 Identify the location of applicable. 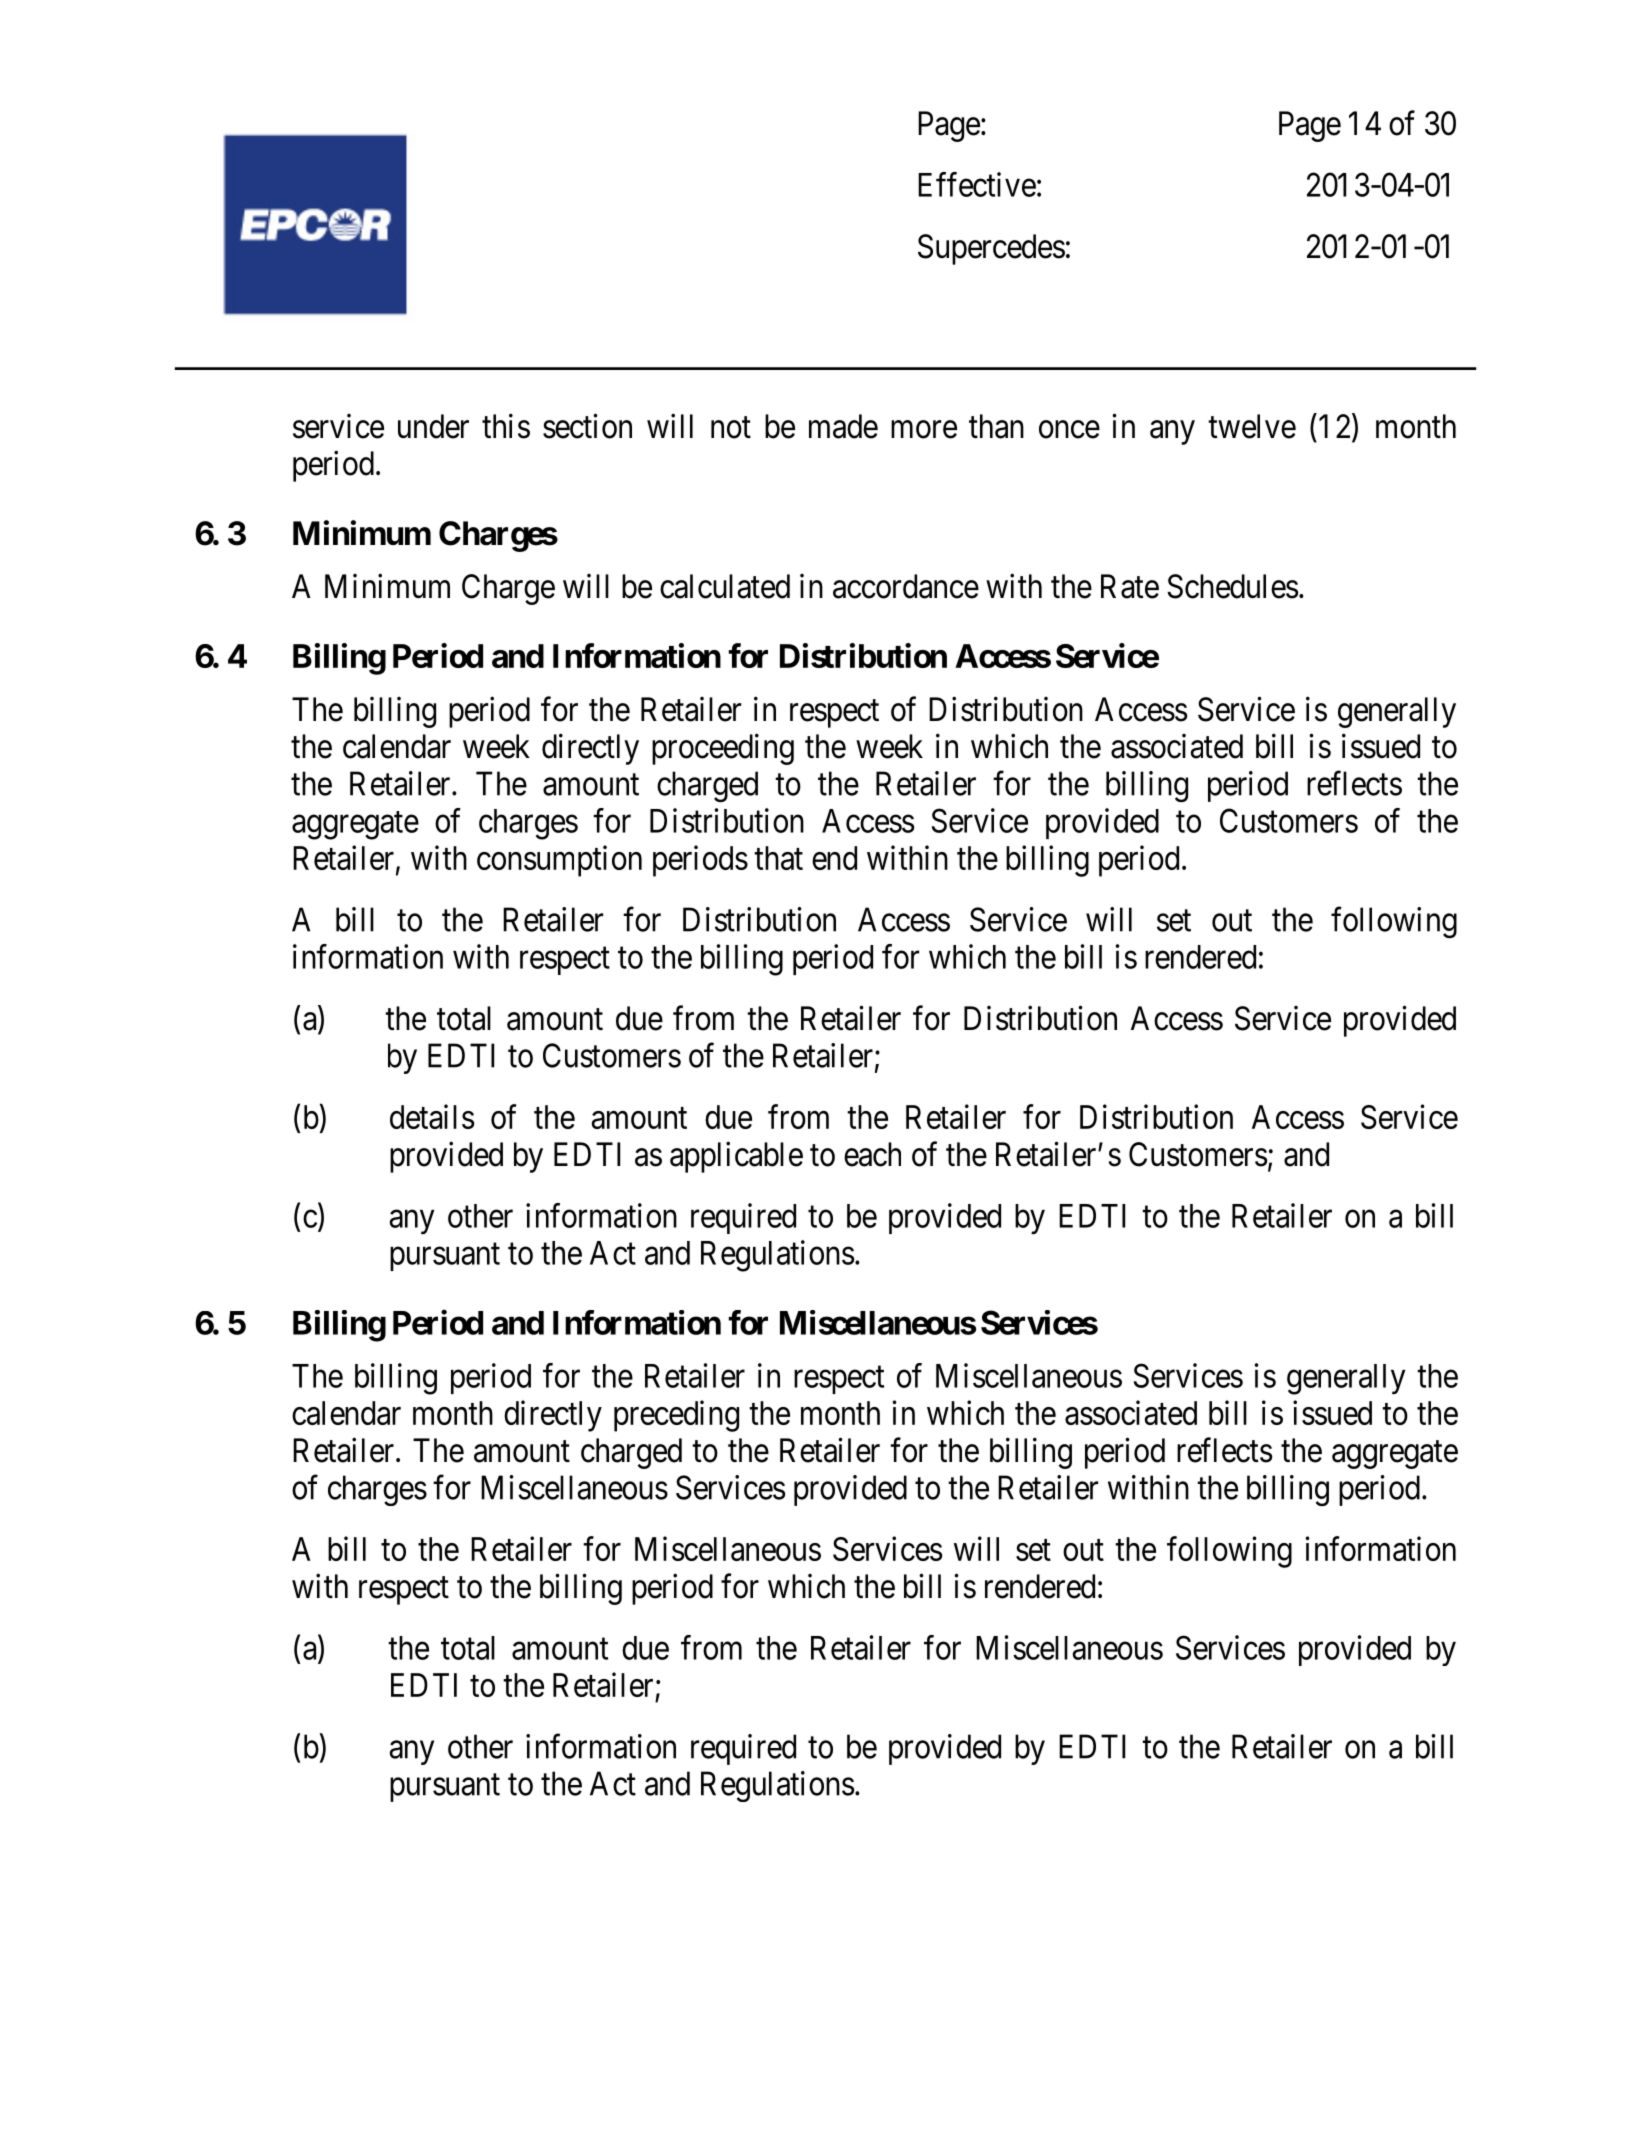
(736, 1157).
